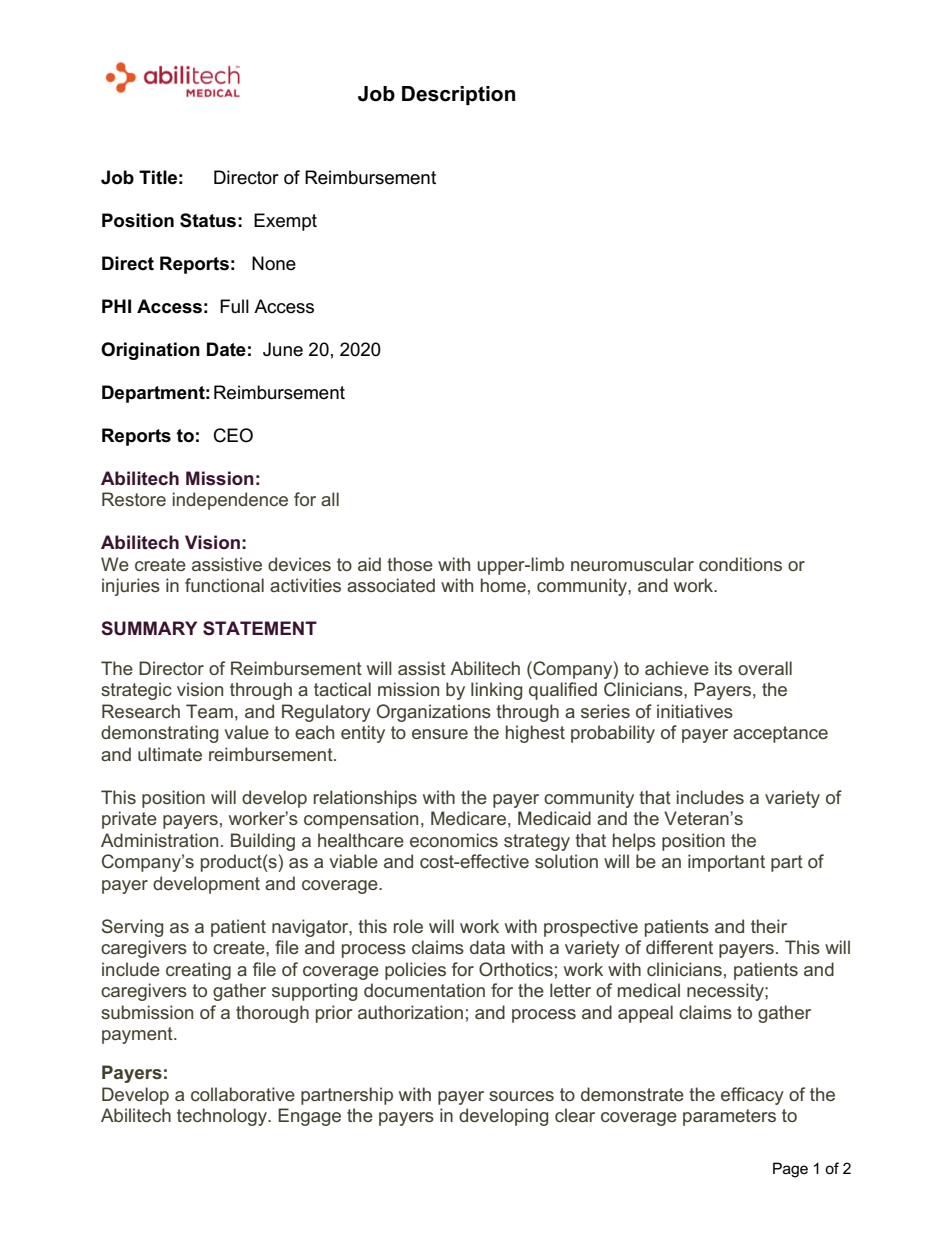 This image has height=1233, width=952. What do you see at coordinates (521, 1096) in the image?
I see `sources` at bounding box center [521, 1096].
